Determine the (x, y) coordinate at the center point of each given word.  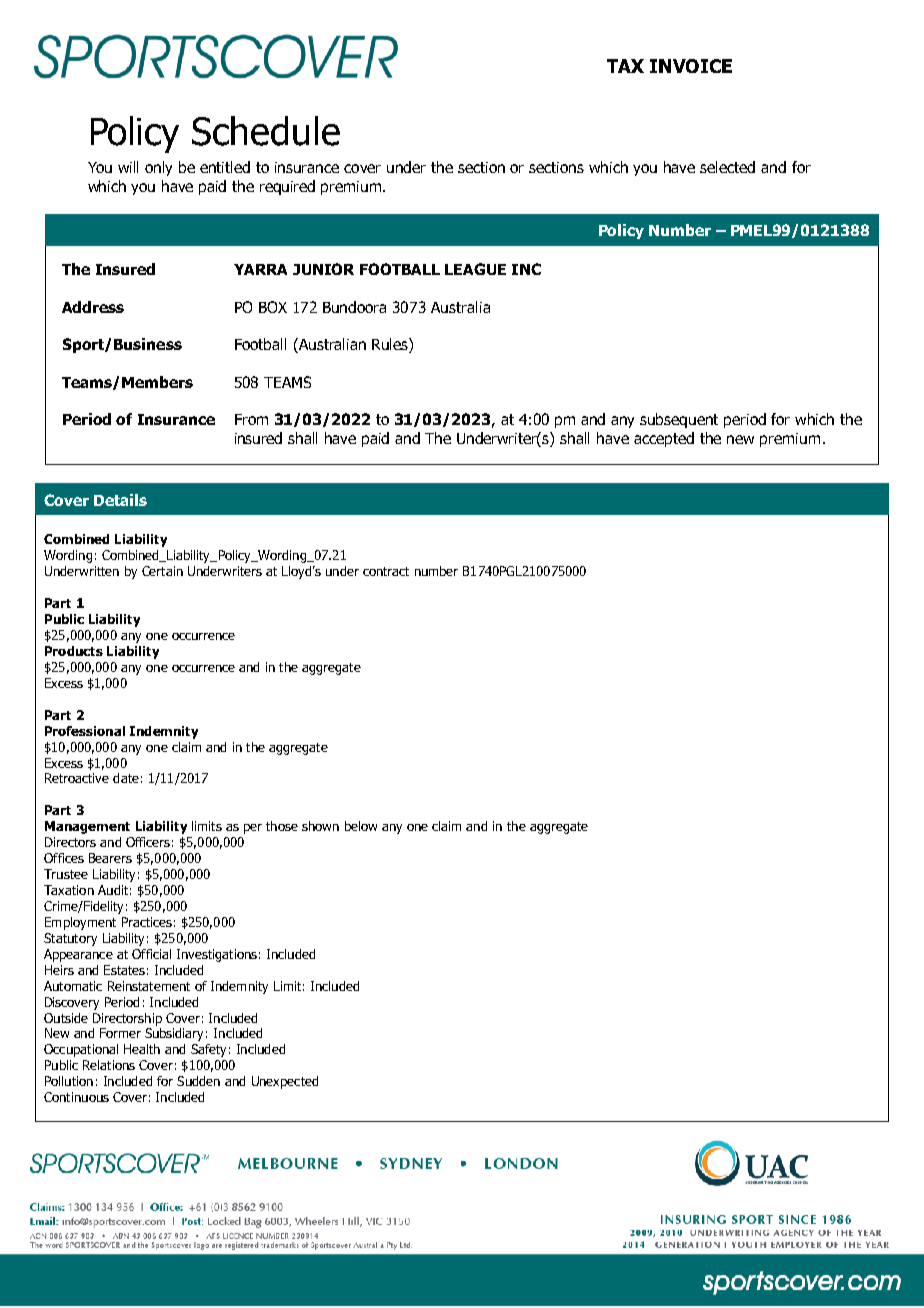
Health (142, 1049)
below (361, 826)
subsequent (679, 420)
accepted (664, 439)
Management (87, 827)
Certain (162, 571)
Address (93, 307)
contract (386, 571)
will (128, 167)
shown (320, 826)
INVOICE (691, 66)
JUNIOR (323, 269)
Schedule (266, 131)
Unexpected (285, 1082)
